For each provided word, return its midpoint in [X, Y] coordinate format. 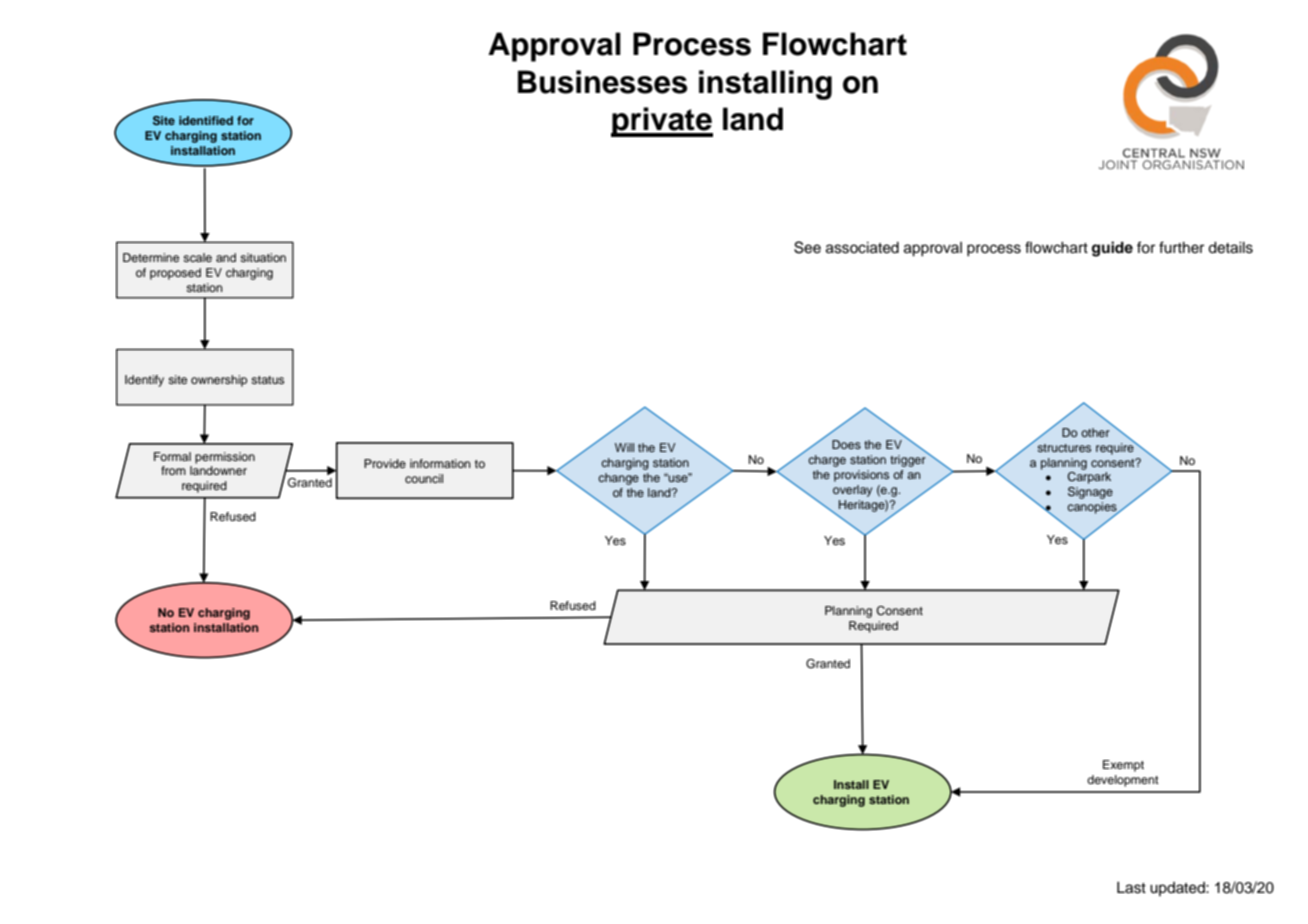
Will [624, 447]
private [662, 122]
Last [1131, 888]
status [267, 380]
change [618, 479]
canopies [1093, 509]
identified [206, 120]
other [1095, 432]
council [424, 478]
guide [1112, 249]
